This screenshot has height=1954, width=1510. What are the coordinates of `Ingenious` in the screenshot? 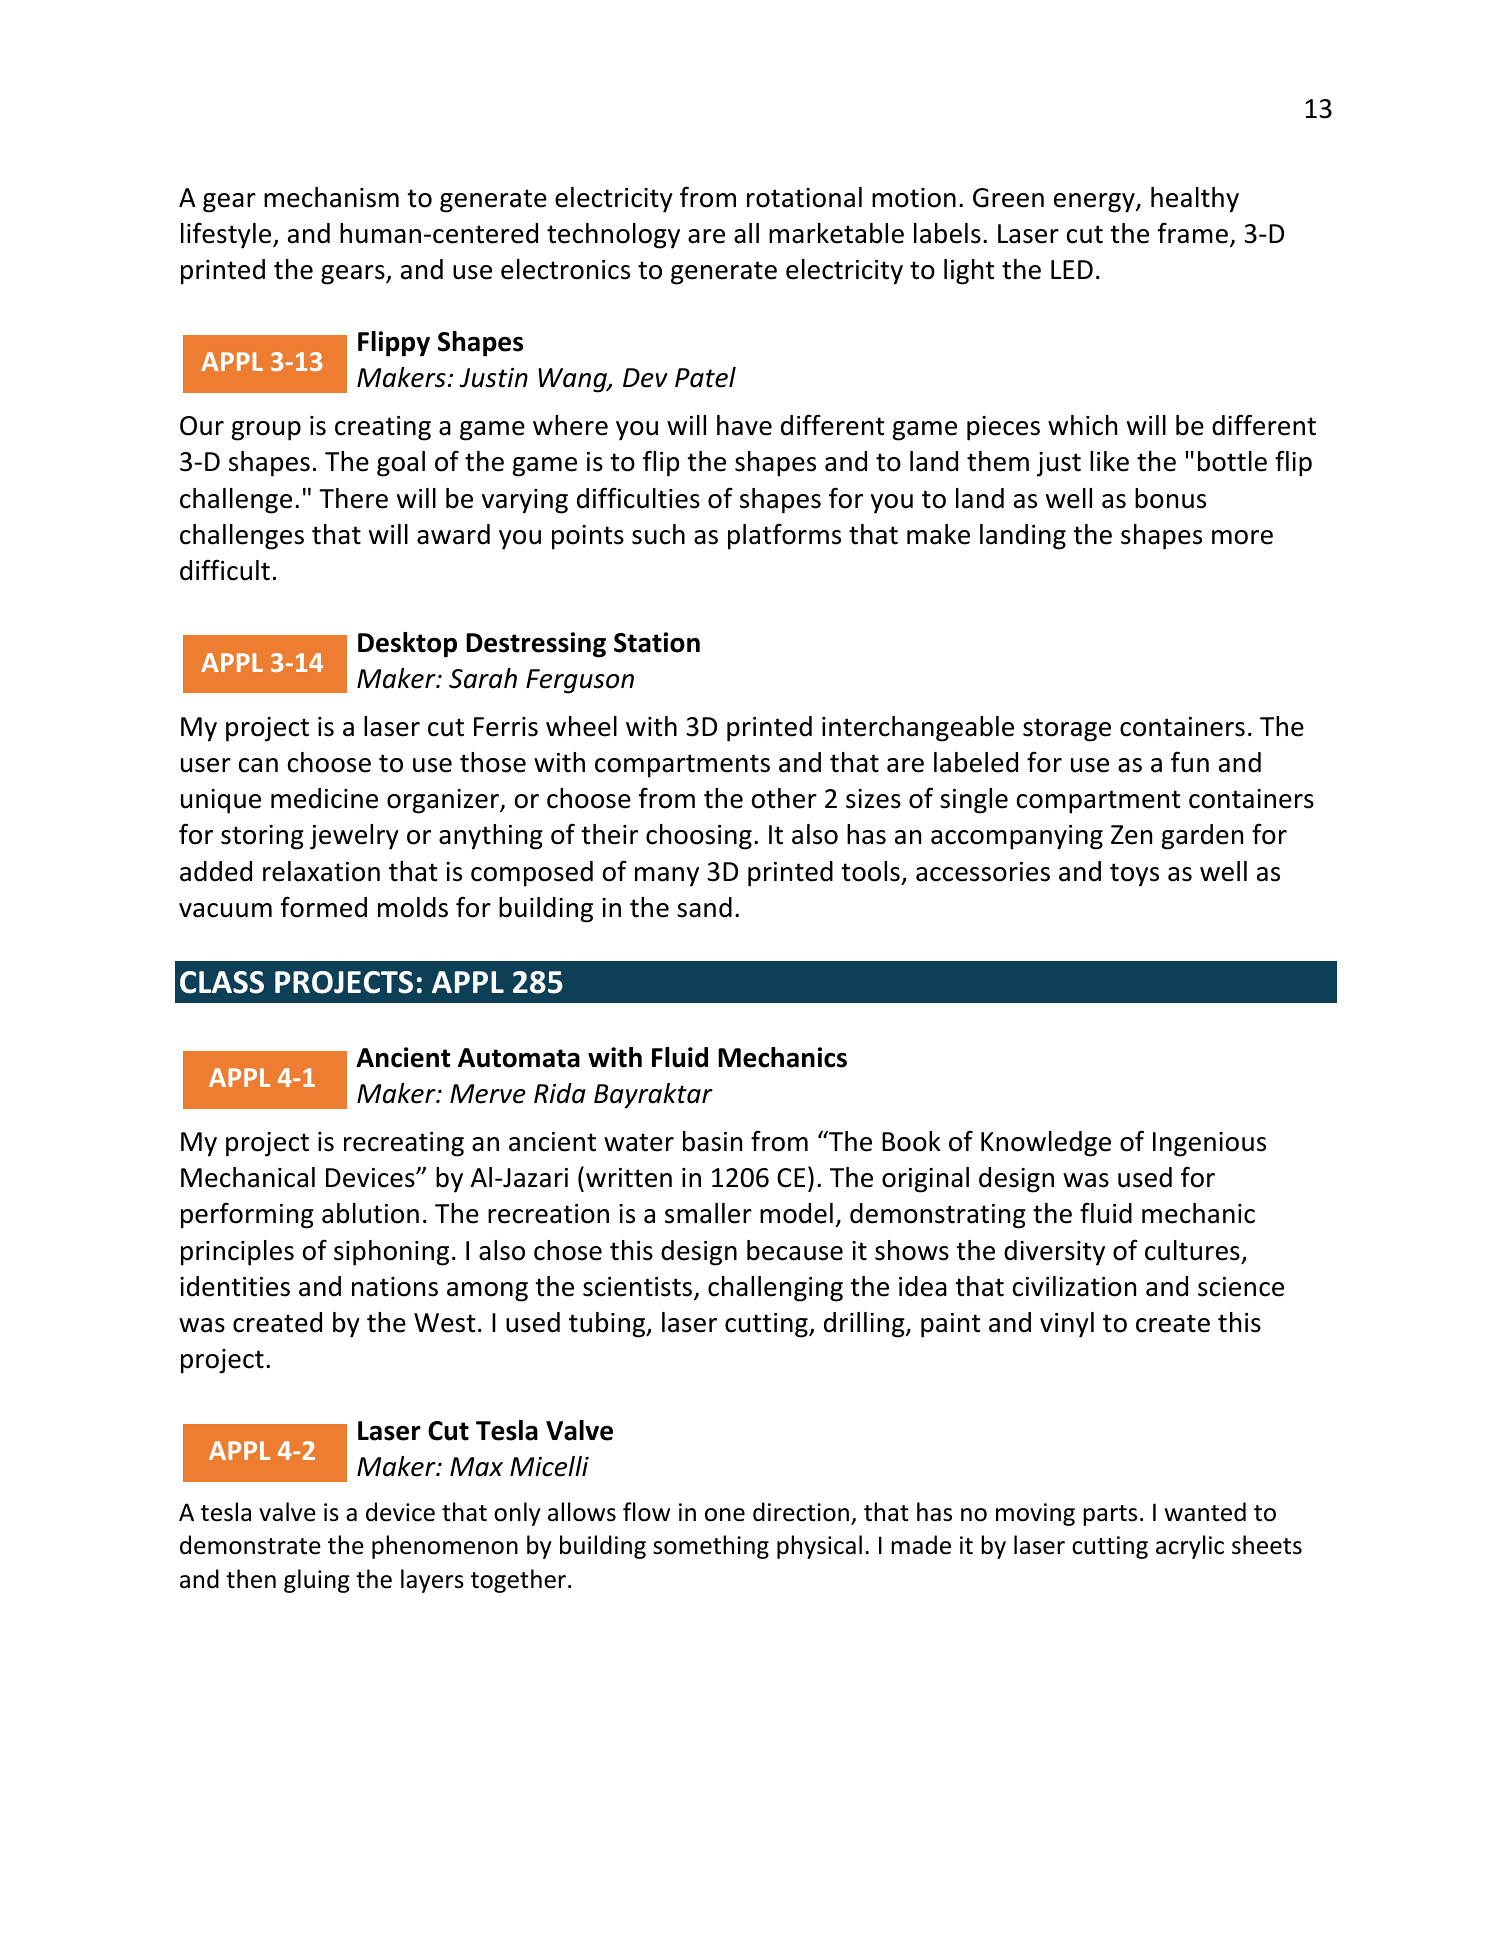 It's located at (1209, 1144).
